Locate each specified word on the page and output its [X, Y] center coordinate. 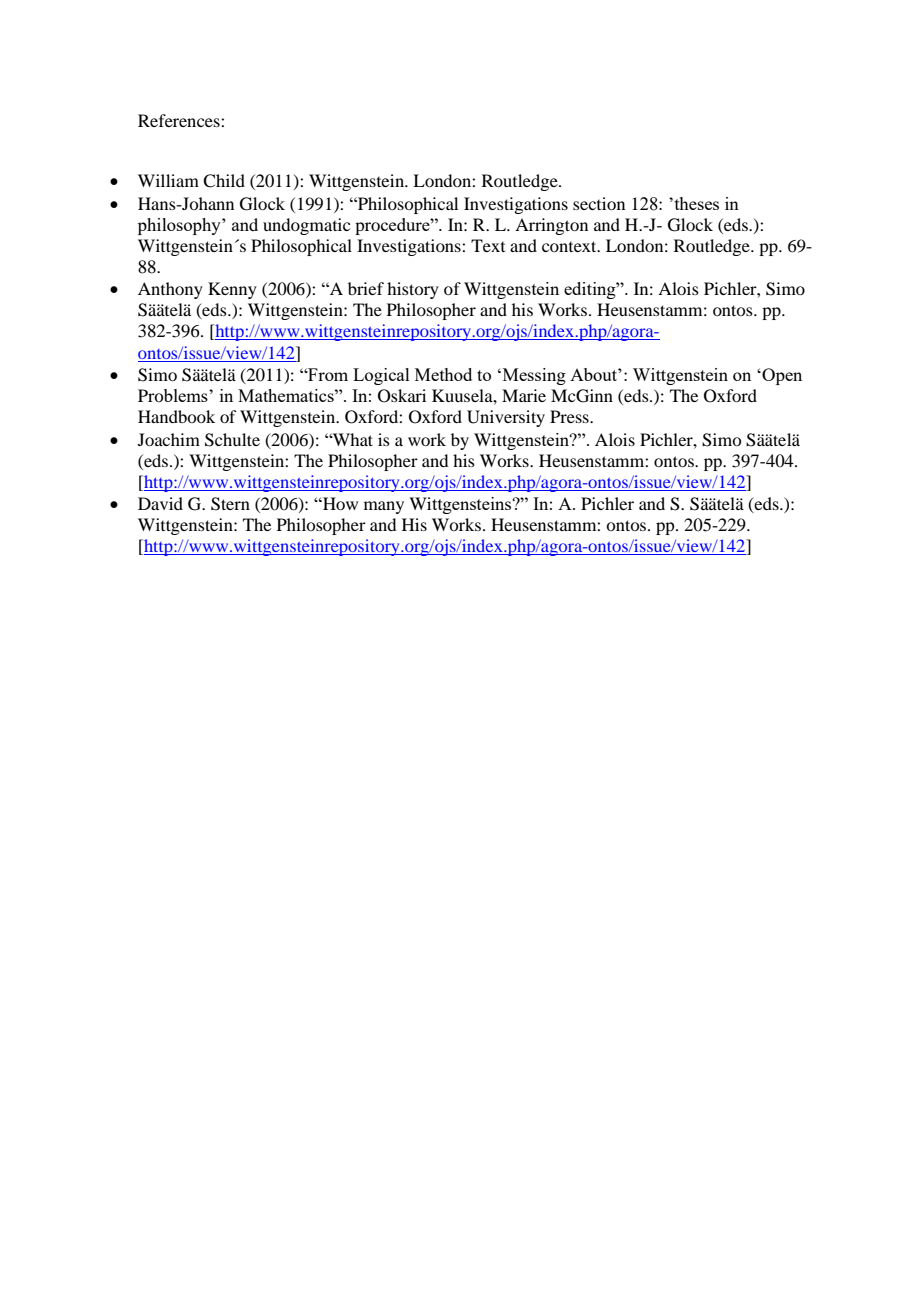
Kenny [232, 290]
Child [224, 181]
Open [781, 376]
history [413, 290]
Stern [230, 504]
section [599, 203]
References [180, 120]
